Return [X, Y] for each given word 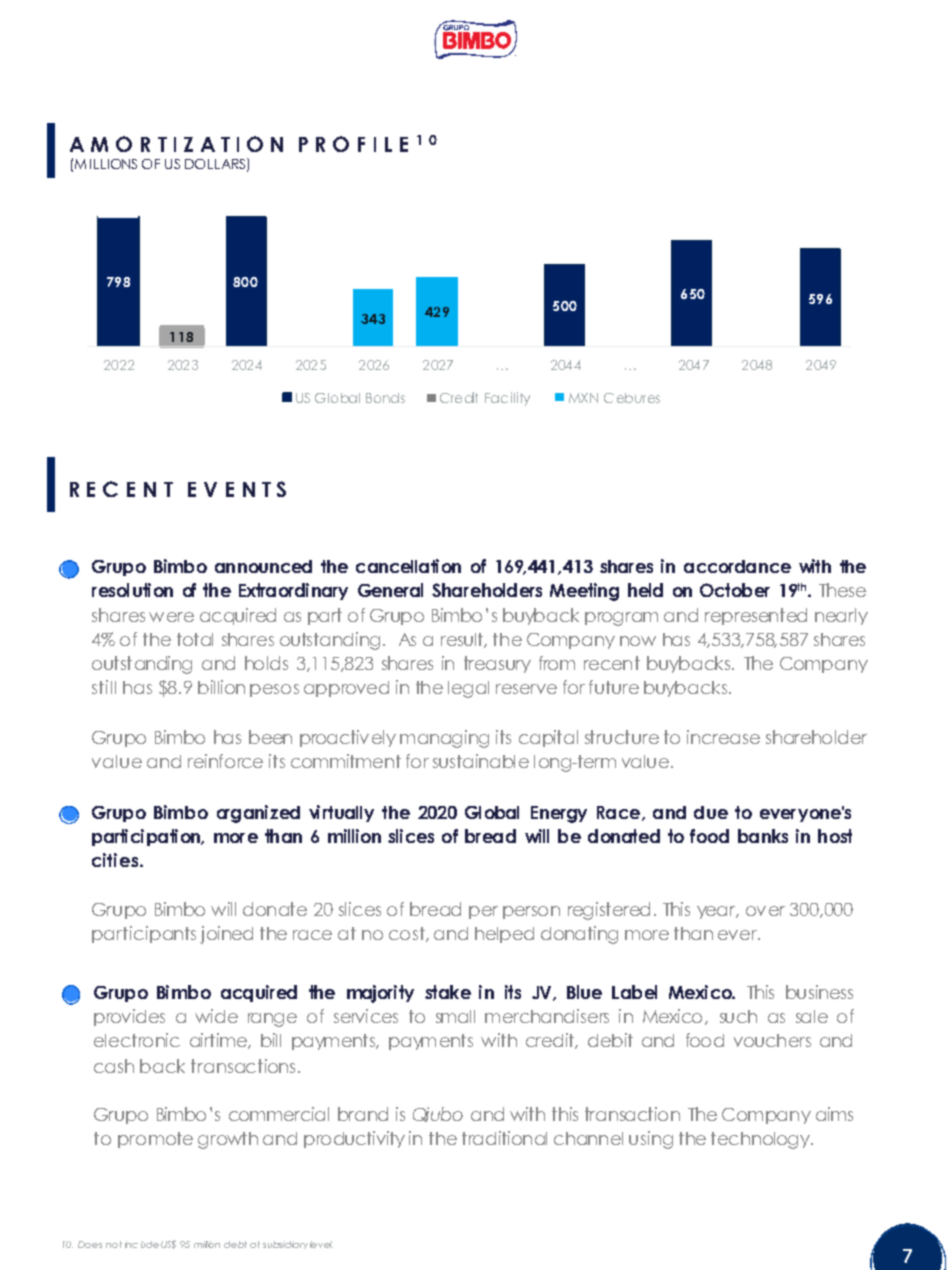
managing [444, 739]
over [765, 911]
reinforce [225, 761]
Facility [507, 399]
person [531, 912]
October [735, 590]
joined [226, 935]
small [455, 1016]
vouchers [772, 1040]
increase [723, 737]
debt [235, 1244]
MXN [583, 398]
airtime [219, 1041]
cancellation [408, 566]
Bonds [385, 398]
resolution [132, 590]
